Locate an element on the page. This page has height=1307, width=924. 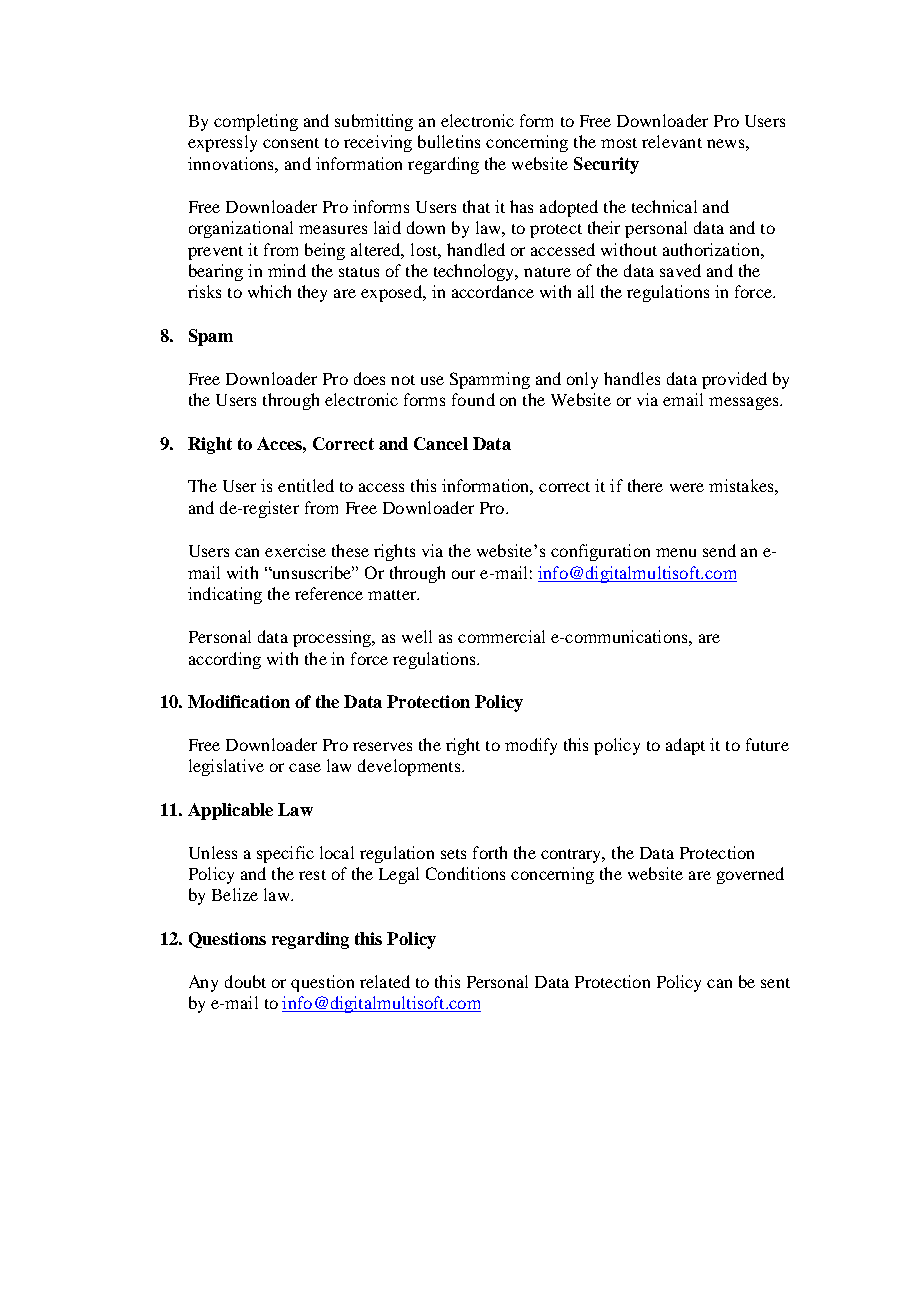
entitled is located at coordinates (306, 485).
